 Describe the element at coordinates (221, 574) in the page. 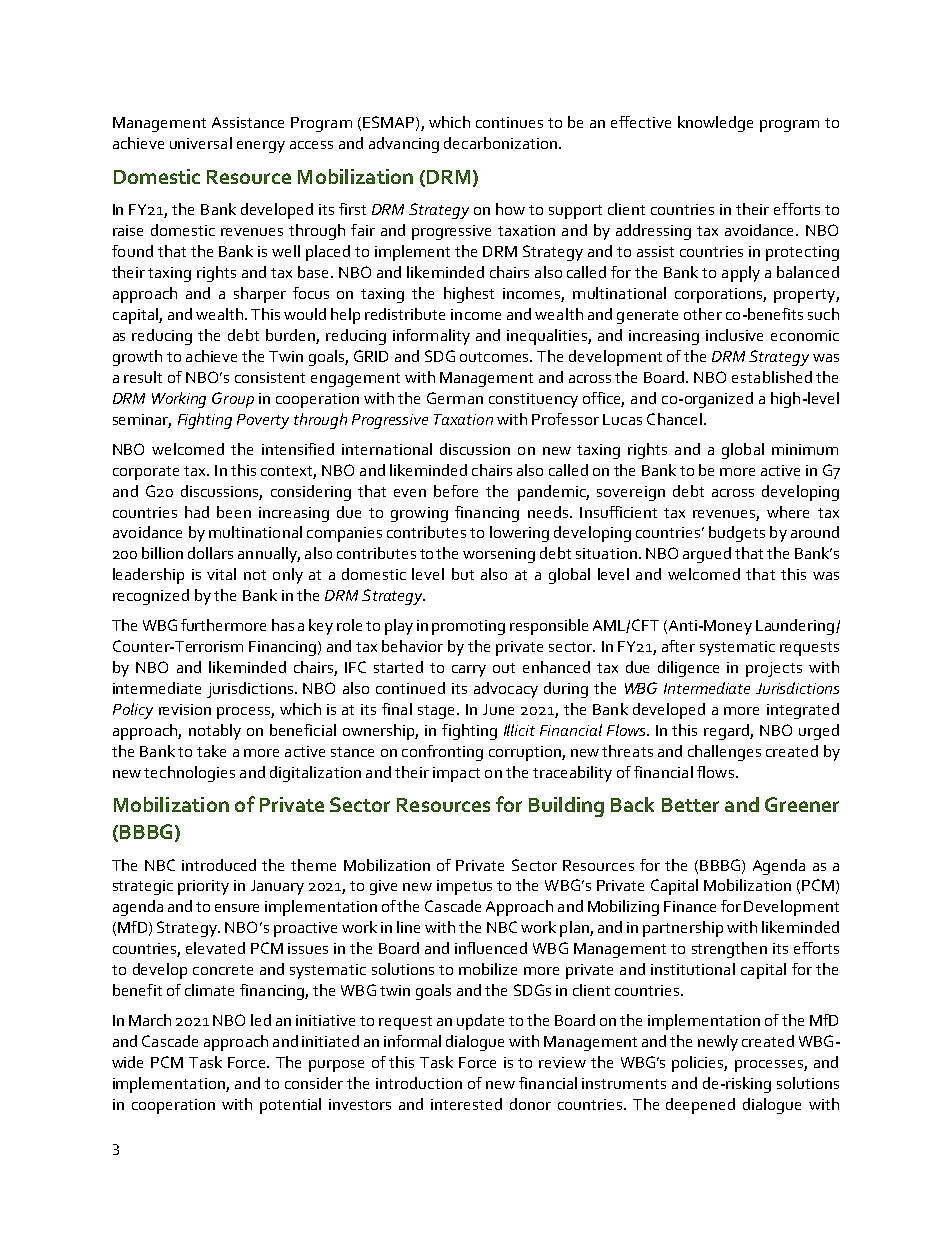

I see `vital` at that location.
